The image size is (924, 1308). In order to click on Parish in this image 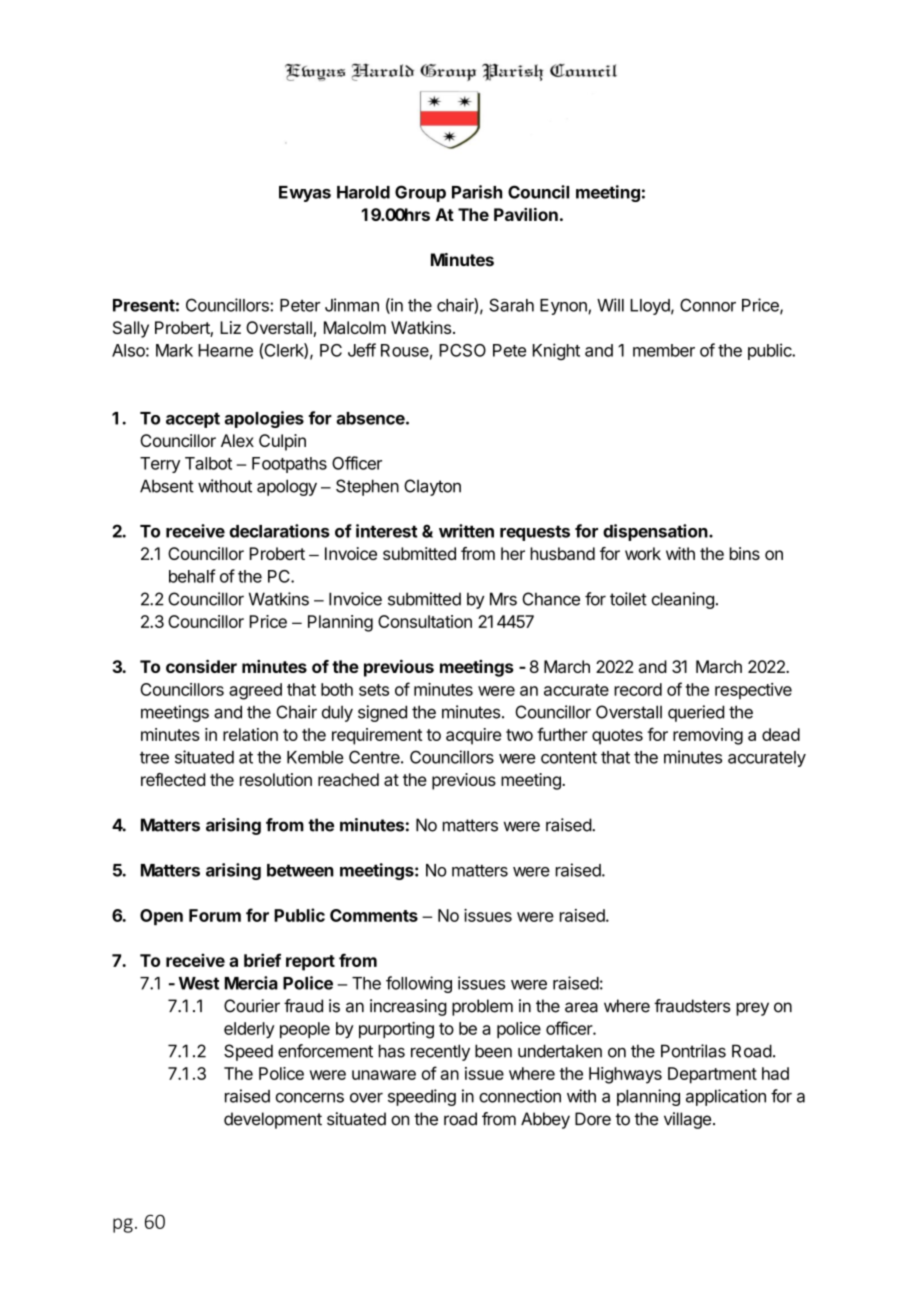, I will do `click(477, 192)`.
